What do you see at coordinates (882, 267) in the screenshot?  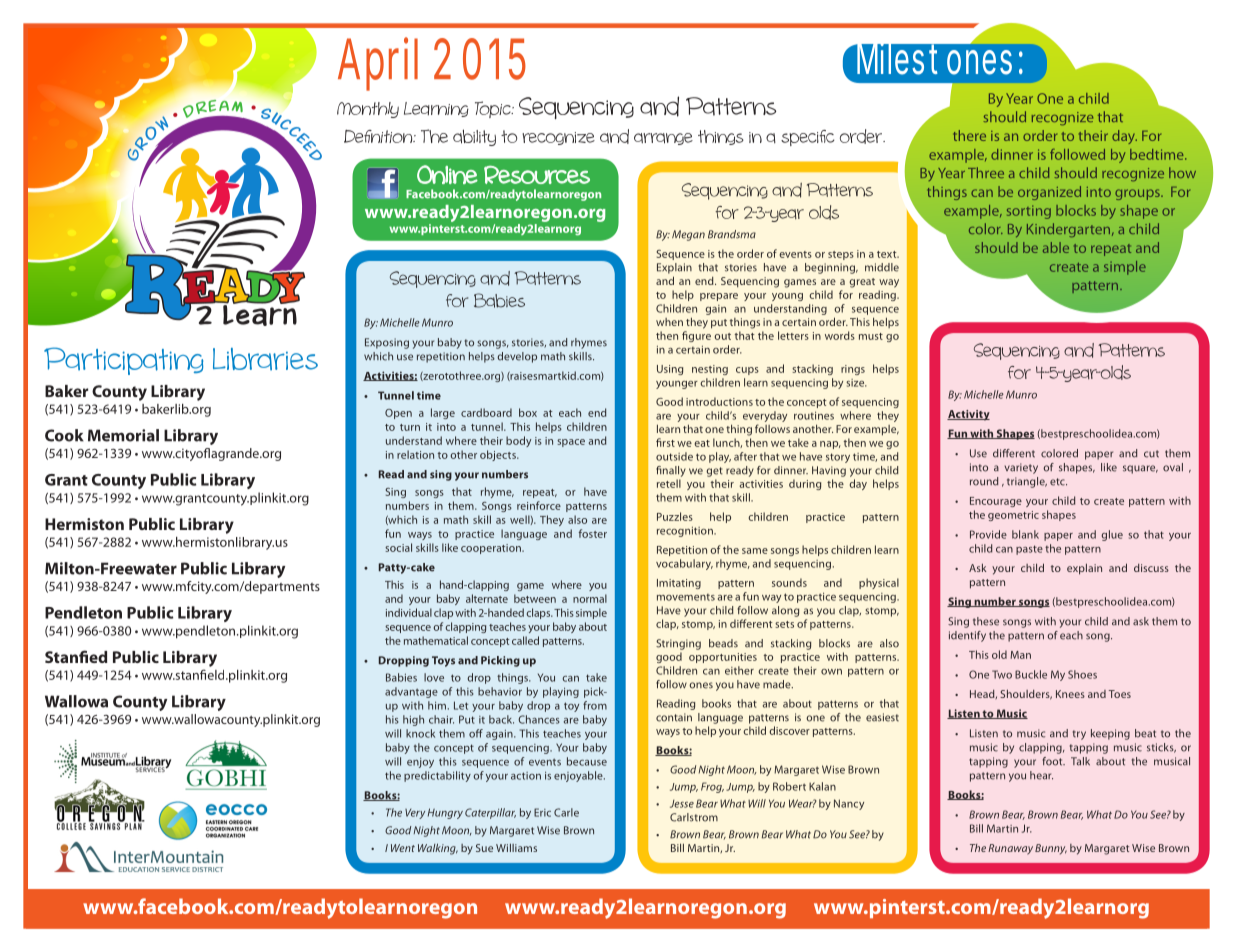 I see `middle` at bounding box center [882, 267].
